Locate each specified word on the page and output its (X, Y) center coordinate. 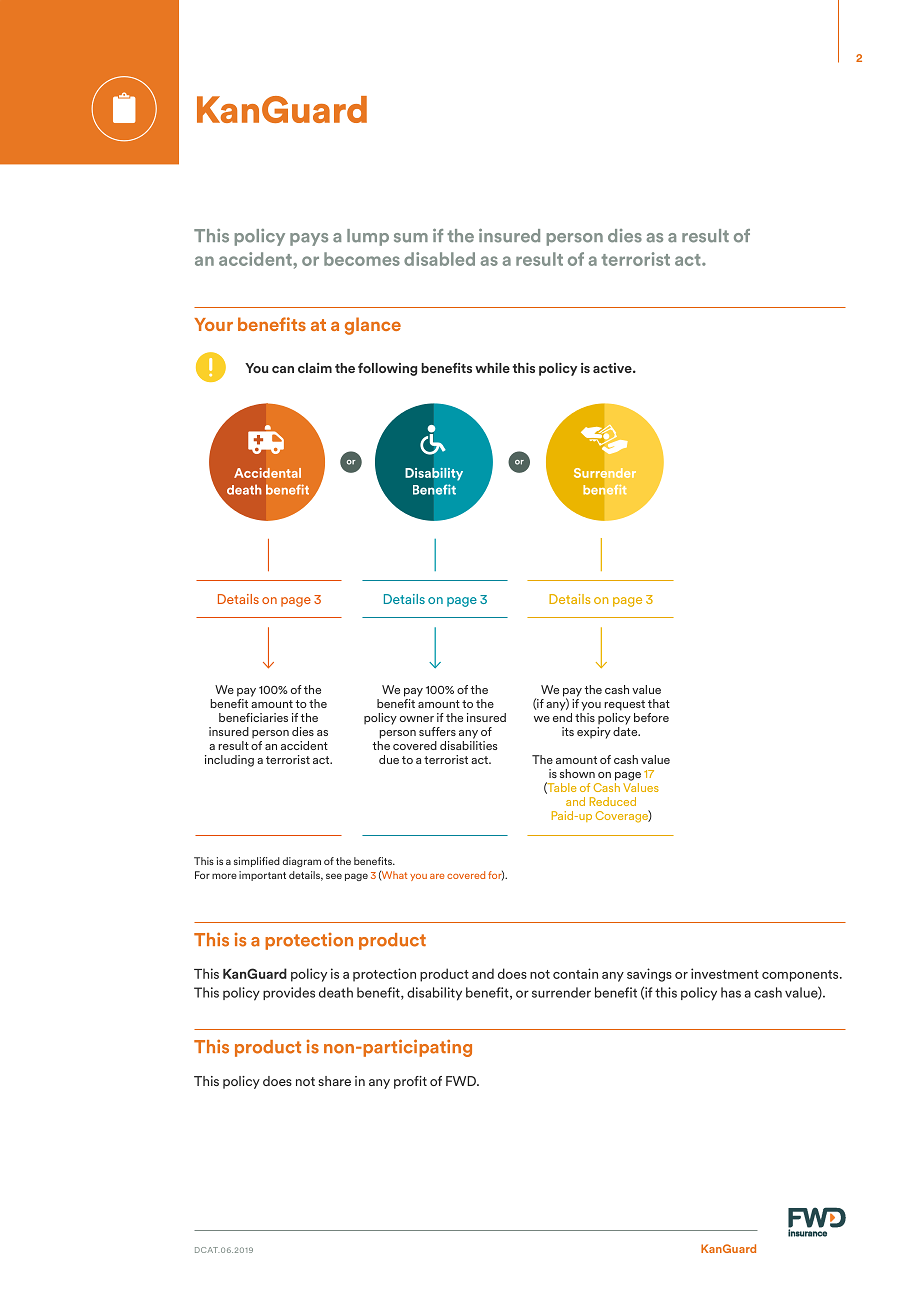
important (262, 876)
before (651, 717)
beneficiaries (253, 717)
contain (575, 973)
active (613, 368)
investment (725, 973)
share (334, 1081)
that (659, 703)
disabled (439, 259)
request (624, 705)
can (283, 369)
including (229, 761)
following (387, 369)
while (492, 368)
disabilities (469, 744)
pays (309, 239)
